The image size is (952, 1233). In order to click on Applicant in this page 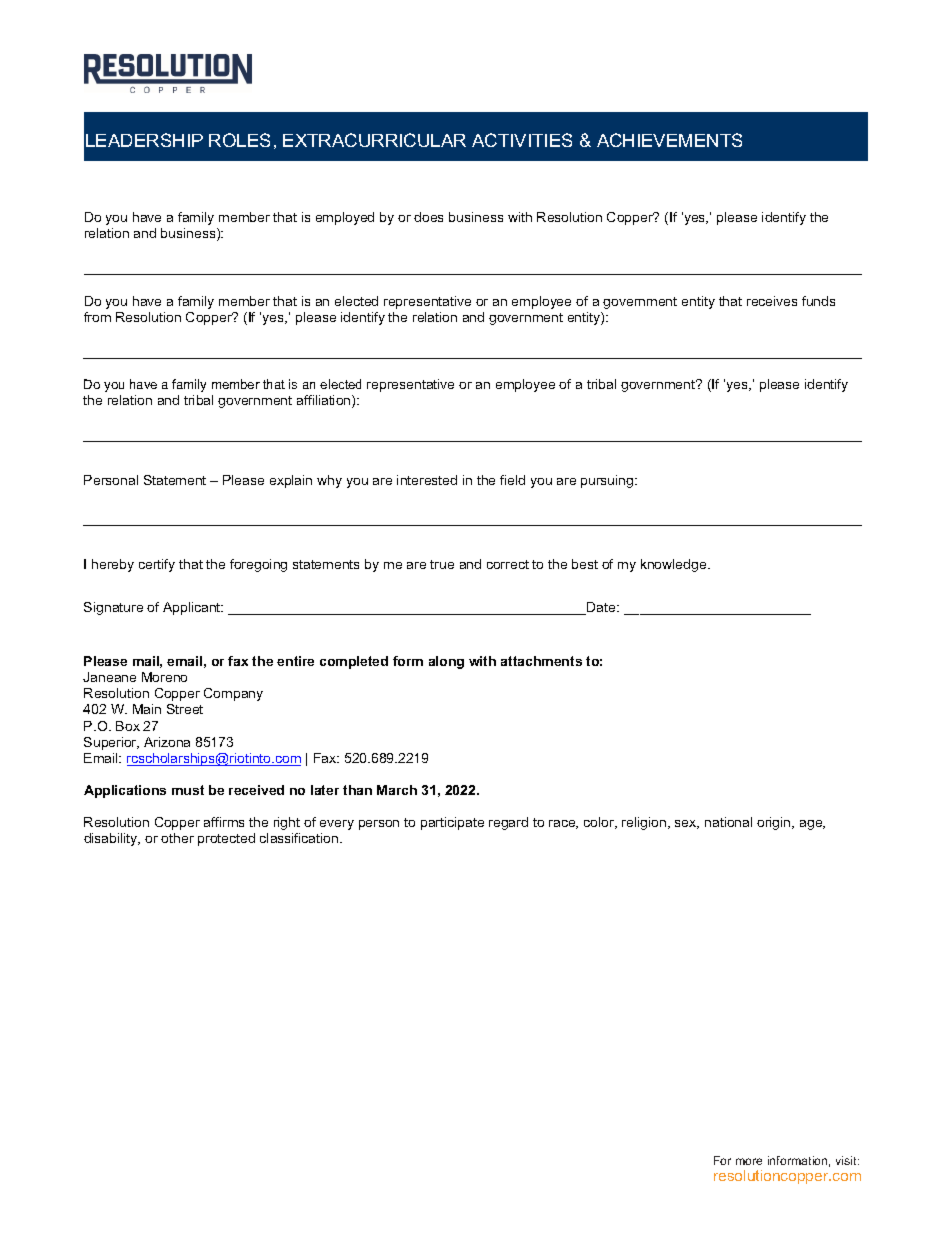, I will do `click(193, 608)`.
